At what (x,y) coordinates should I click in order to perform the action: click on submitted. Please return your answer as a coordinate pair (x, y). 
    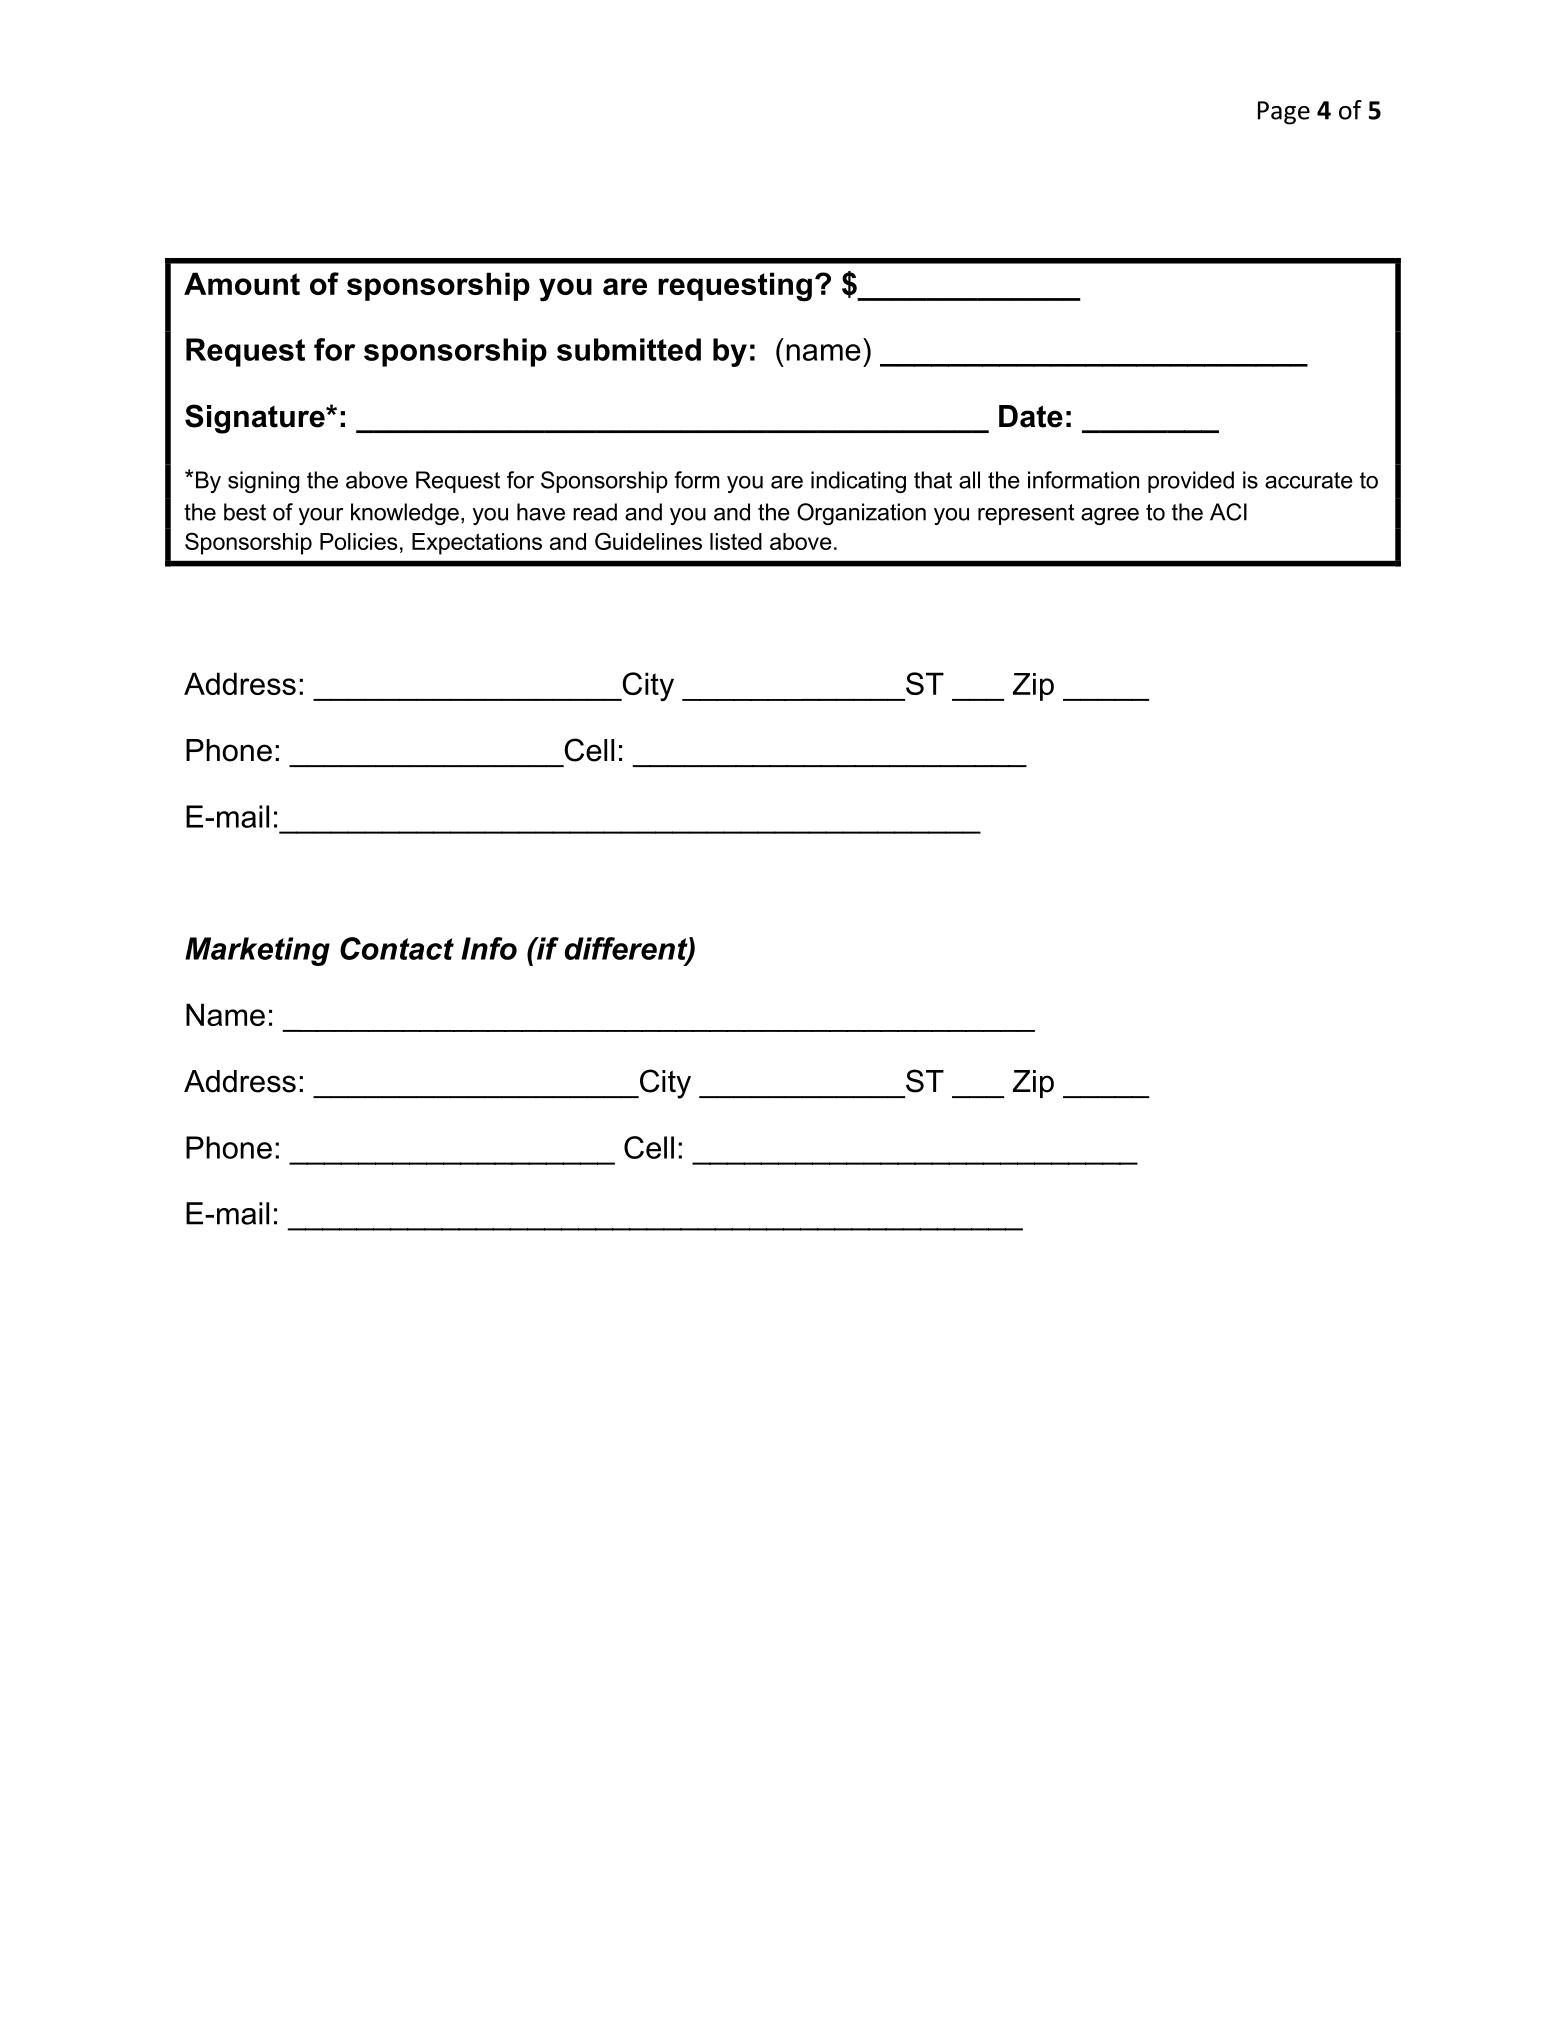
    Looking at the image, I should click on (629, 349).
